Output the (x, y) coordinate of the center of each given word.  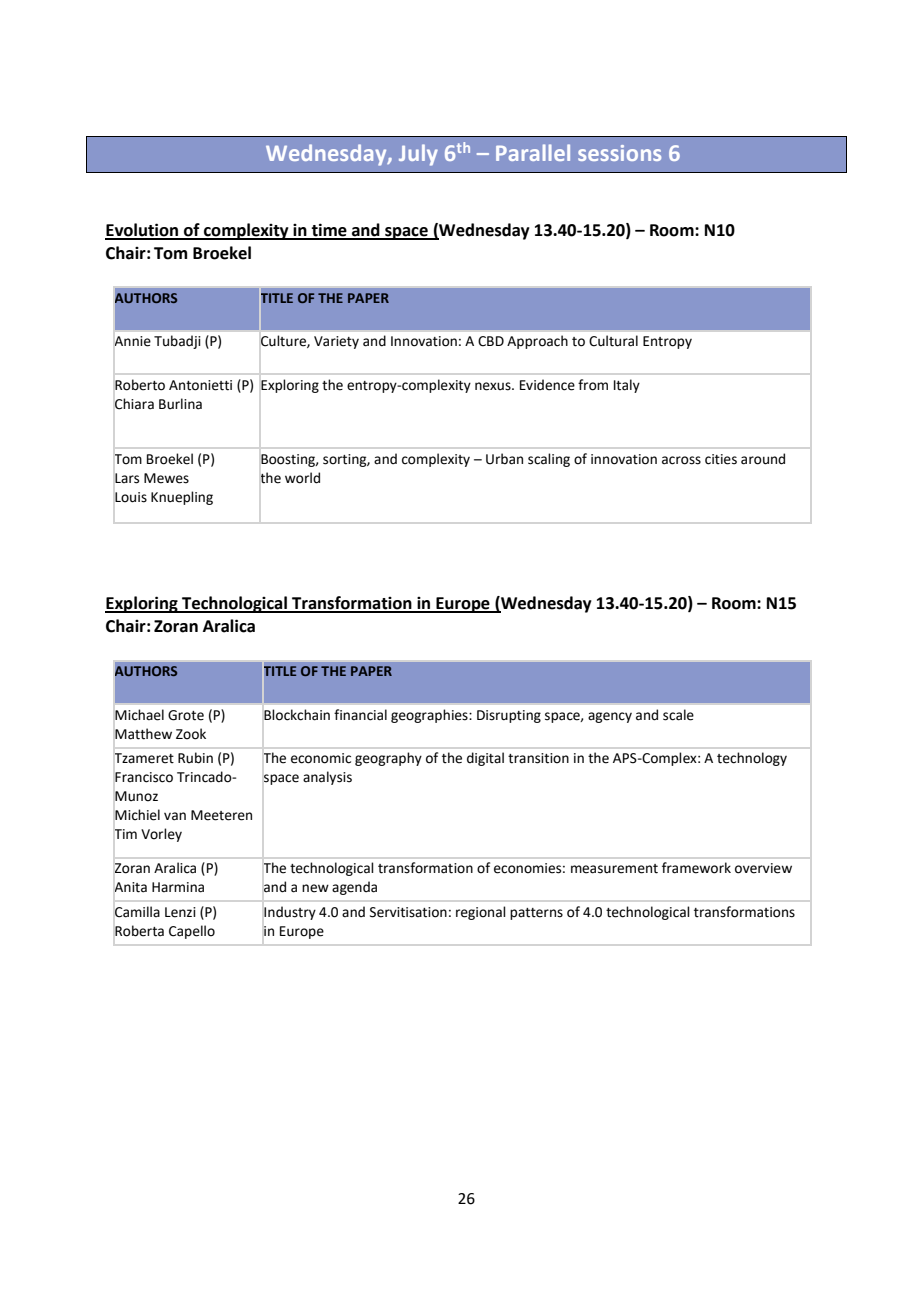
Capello (192, 932)
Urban (504, 459)
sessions (619, 153)
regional (481, 913)
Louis (131, 497)
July (418, 155)
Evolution (143, 231)
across (681, 460)
